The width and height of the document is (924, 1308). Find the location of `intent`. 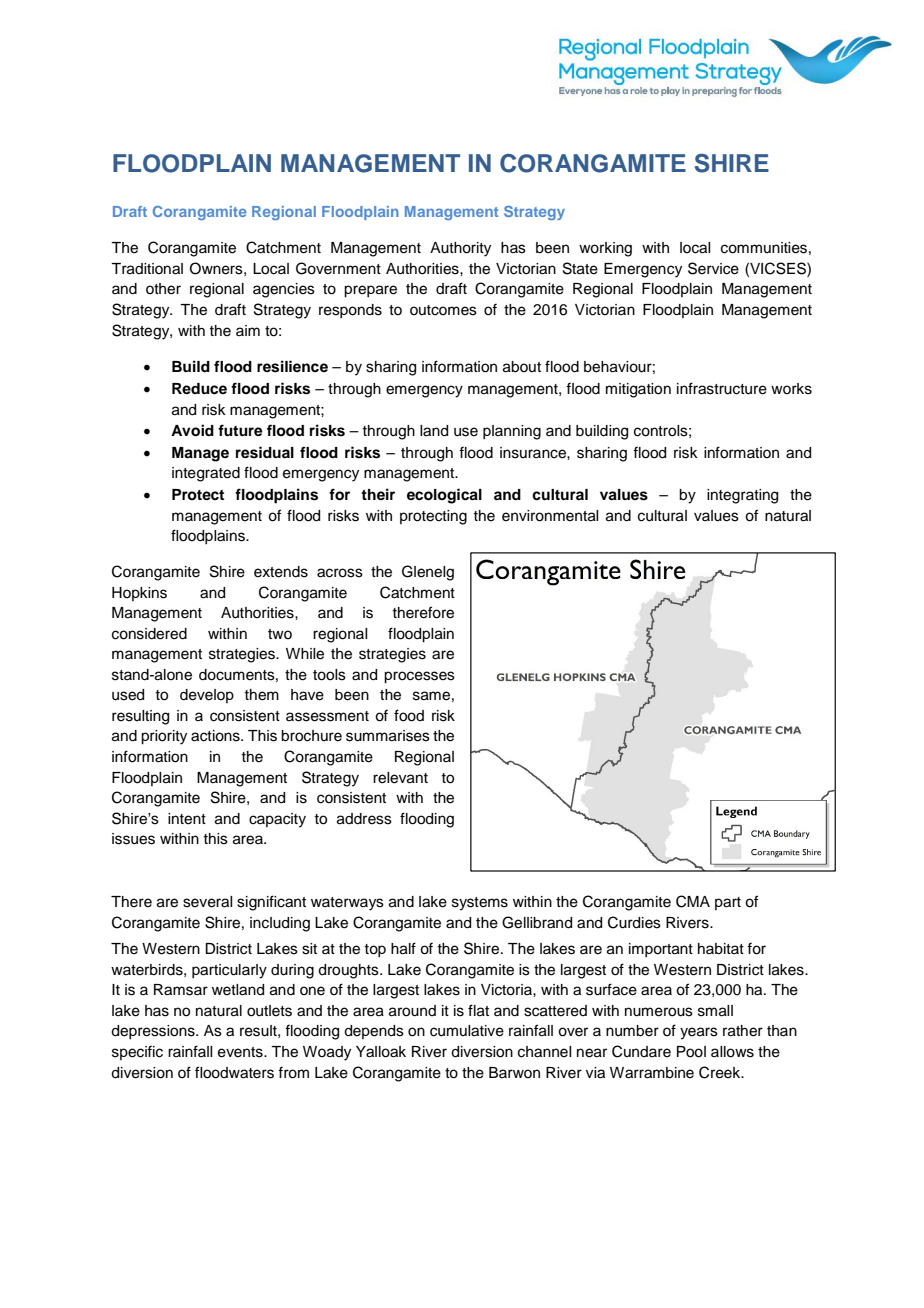

intent is located at coordinates (187, 819).
